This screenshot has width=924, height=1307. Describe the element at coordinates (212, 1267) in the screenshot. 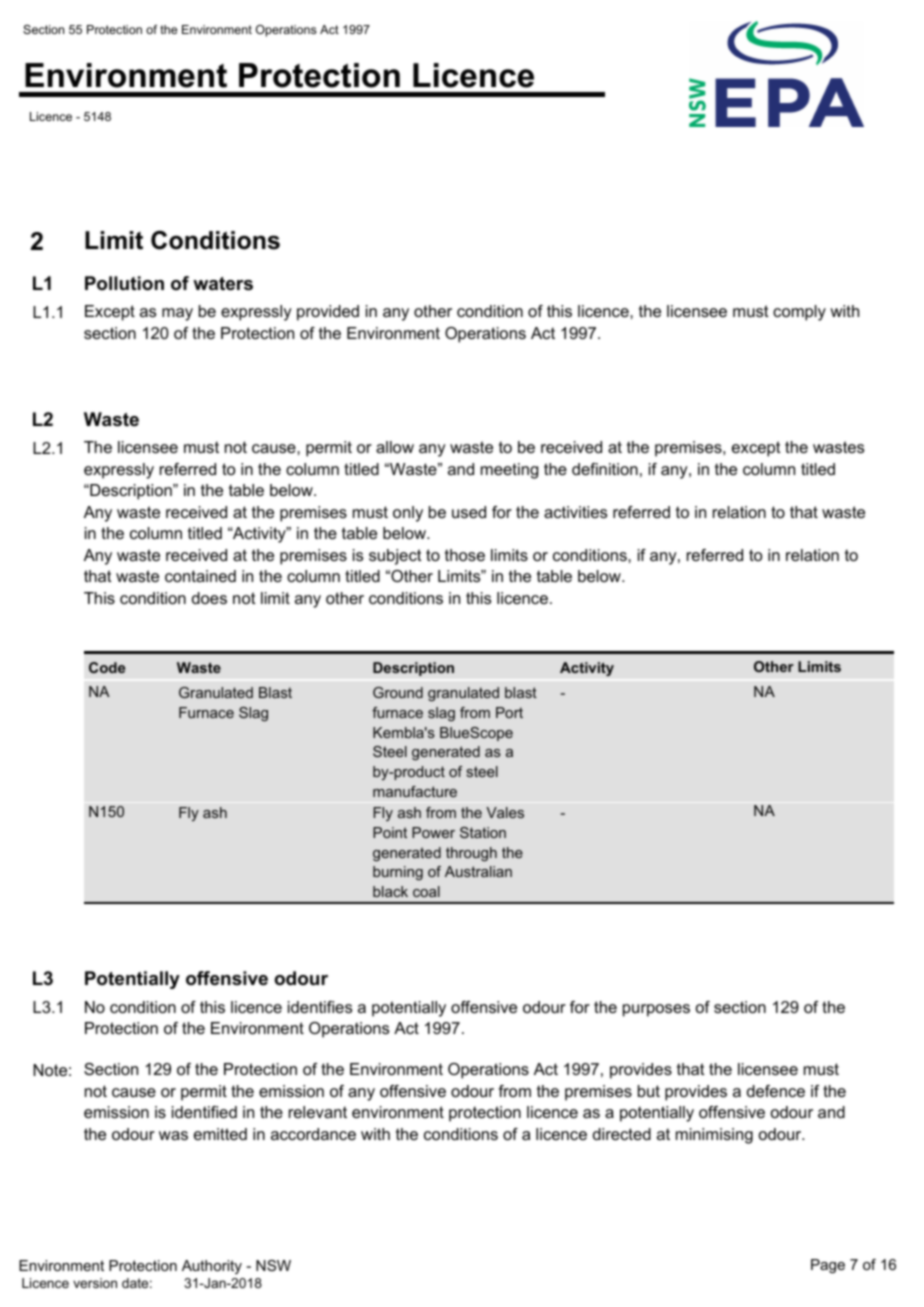

I see `Authority` at that location.
